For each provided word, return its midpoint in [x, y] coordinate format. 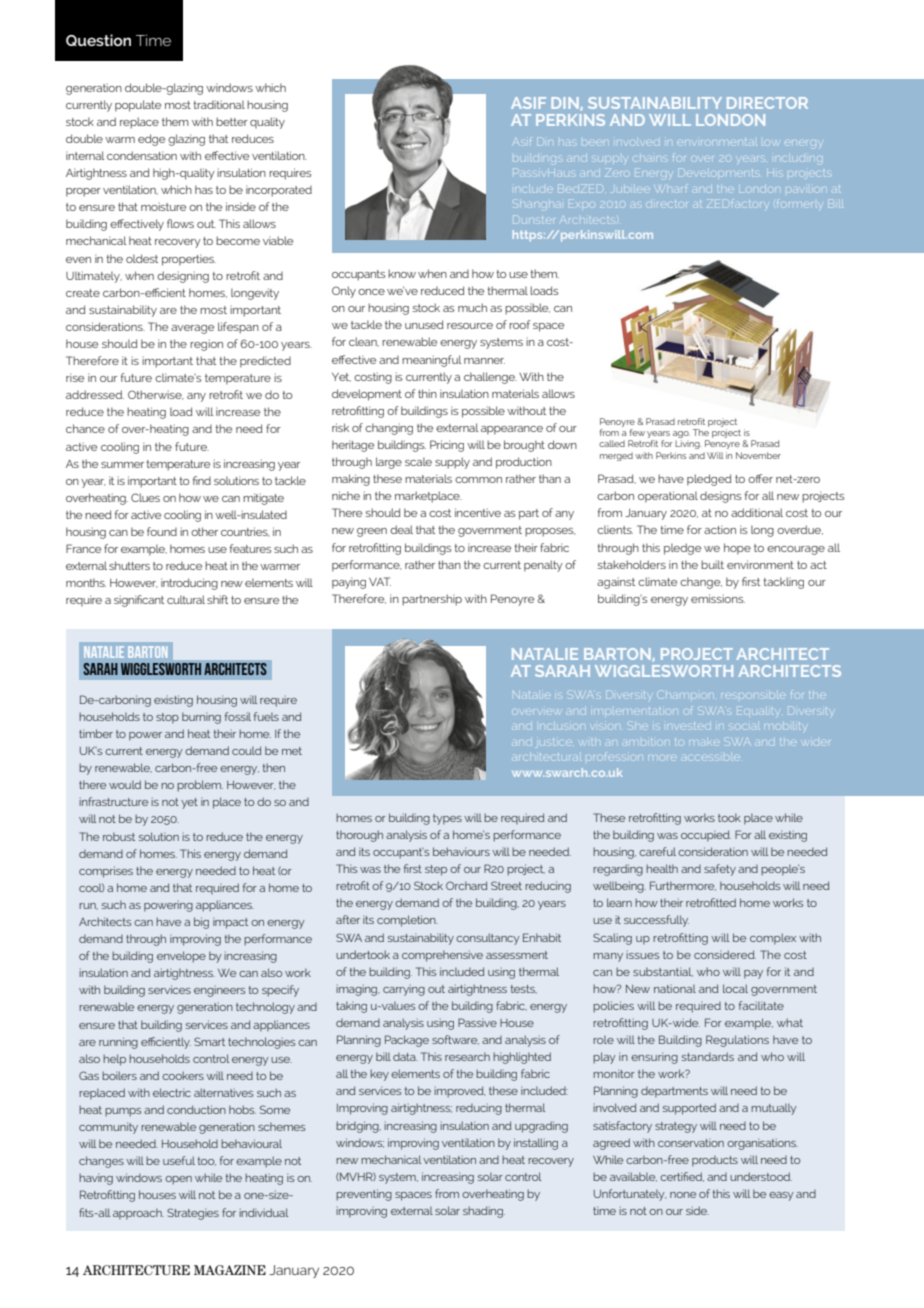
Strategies [193, 1214]
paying [349, 583]
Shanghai [539, 205]
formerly [799, 205]
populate [138, 106]
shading [484, 1212]
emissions [718, 598]
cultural [186, 599]
